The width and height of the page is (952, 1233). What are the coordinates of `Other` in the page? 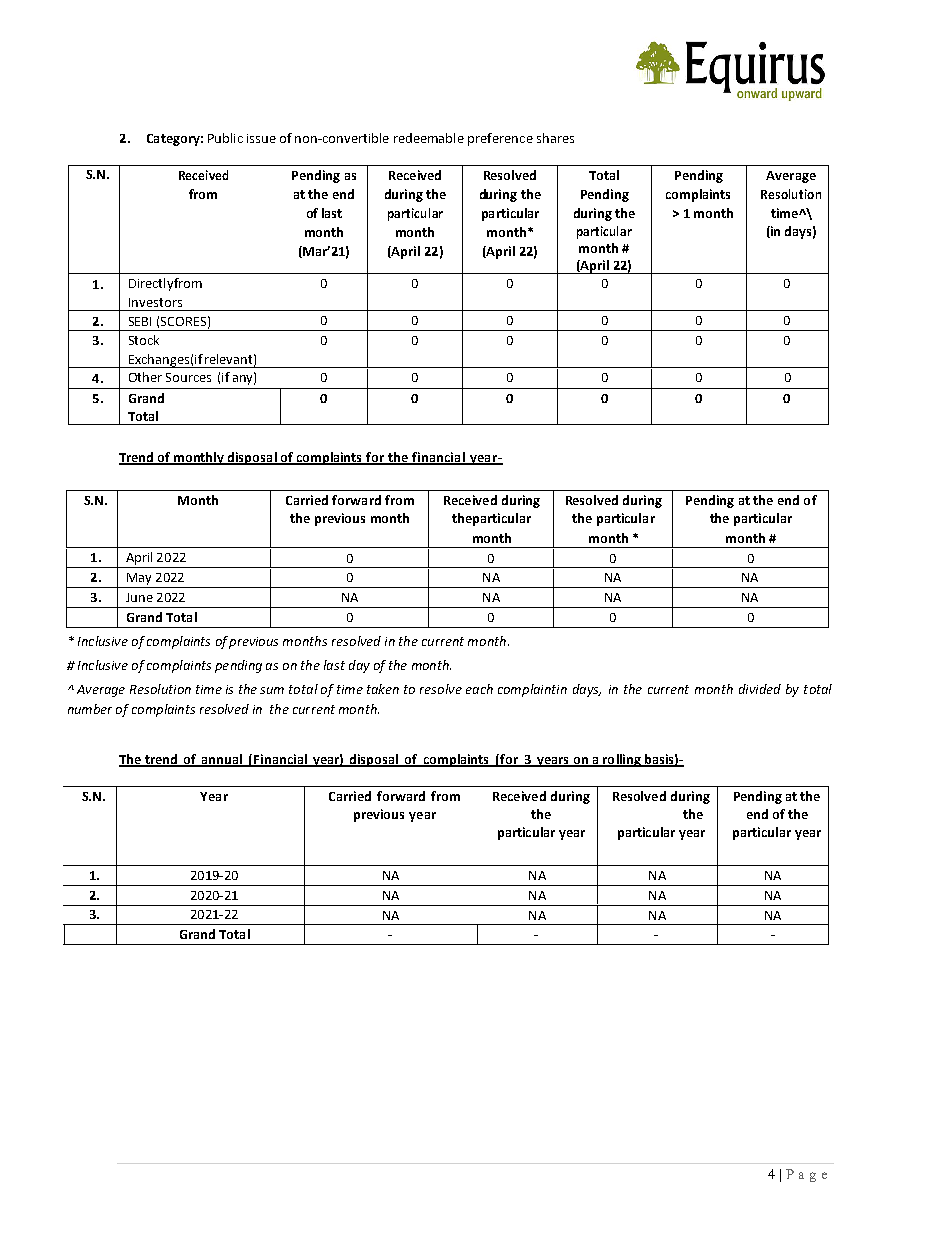 It's located at (145, 377).
